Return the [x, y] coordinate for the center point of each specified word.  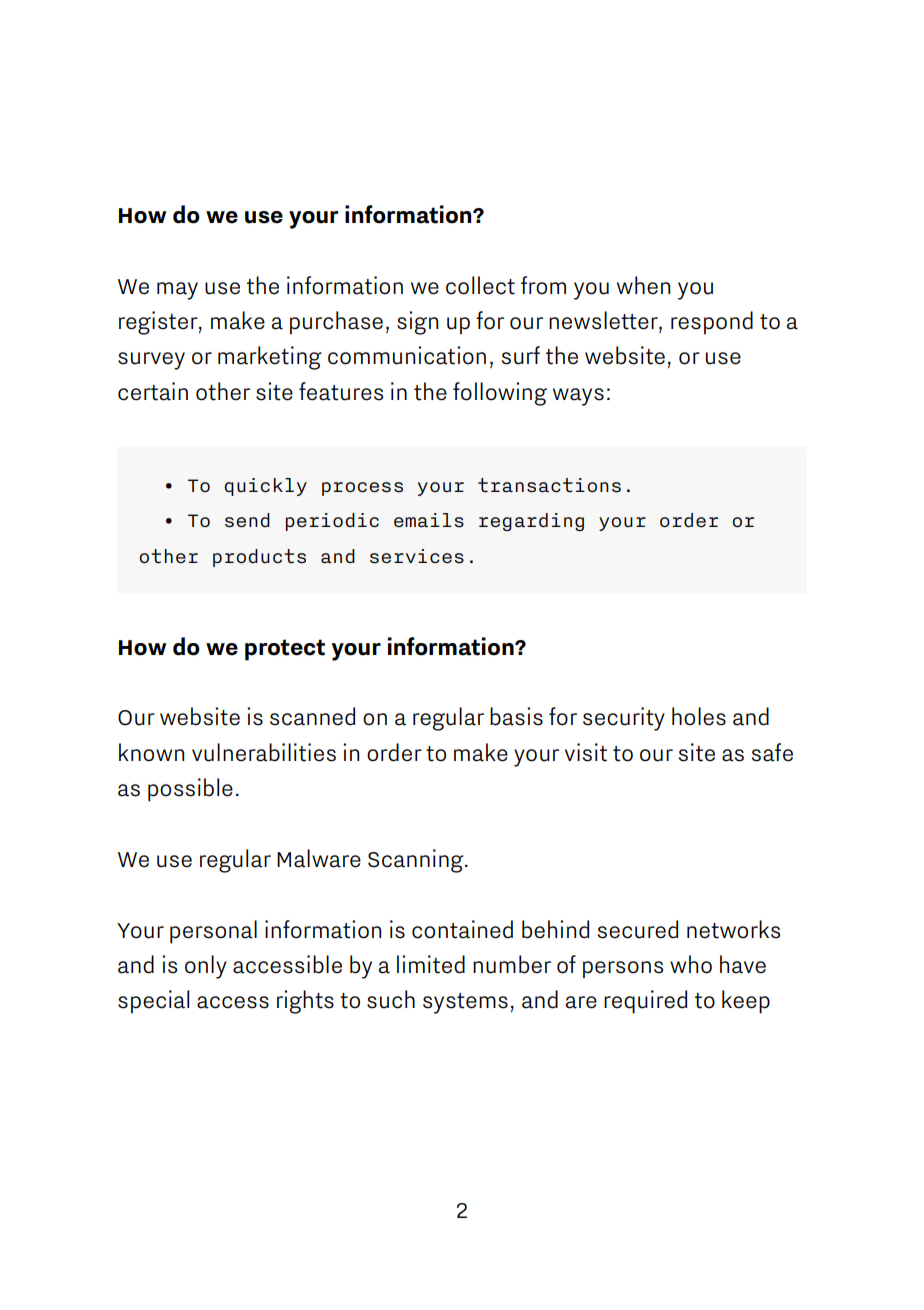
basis [516, 716]
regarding [531, 522]
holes [699, 716]
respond [712, 323]
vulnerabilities [264, 752]
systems [465, 1003]
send [247, 520]
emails [429, 520]
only [206, 967]
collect [480, 285]
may [177, 291]
